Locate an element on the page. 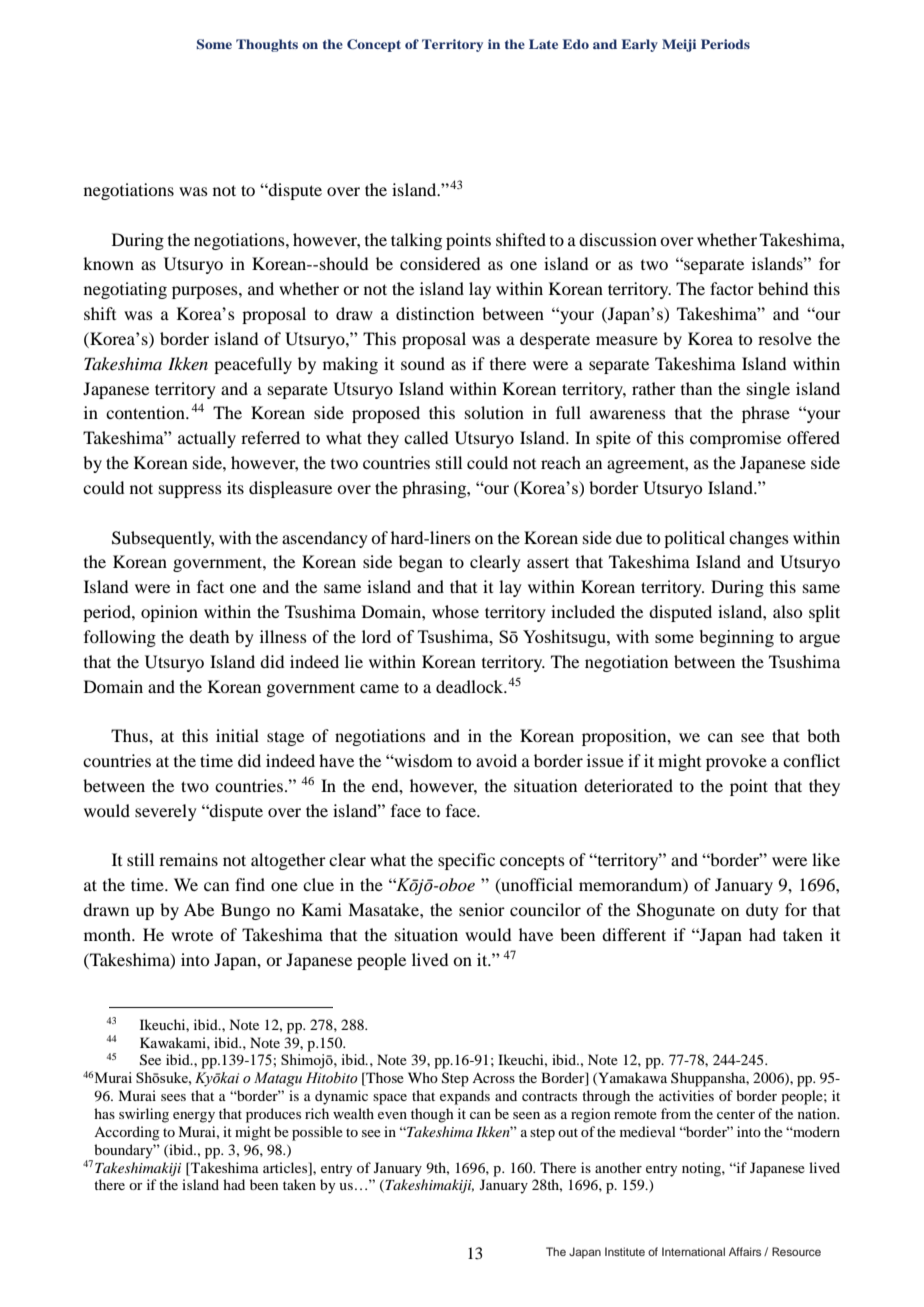 The height and width of the image is (1307, 924). beginning is located at coordinates (736, 638).
